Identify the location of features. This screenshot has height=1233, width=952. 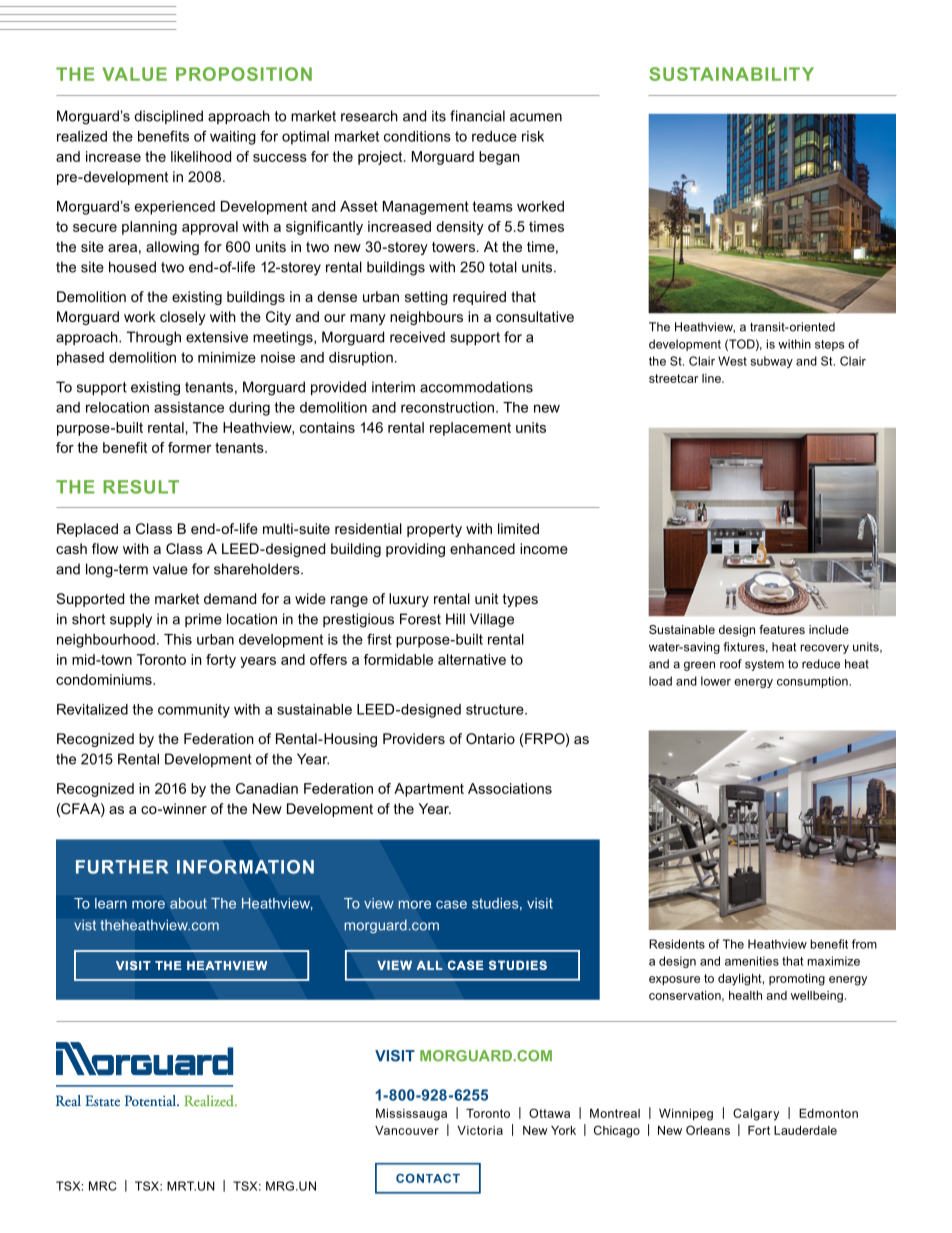
(782, 629).
